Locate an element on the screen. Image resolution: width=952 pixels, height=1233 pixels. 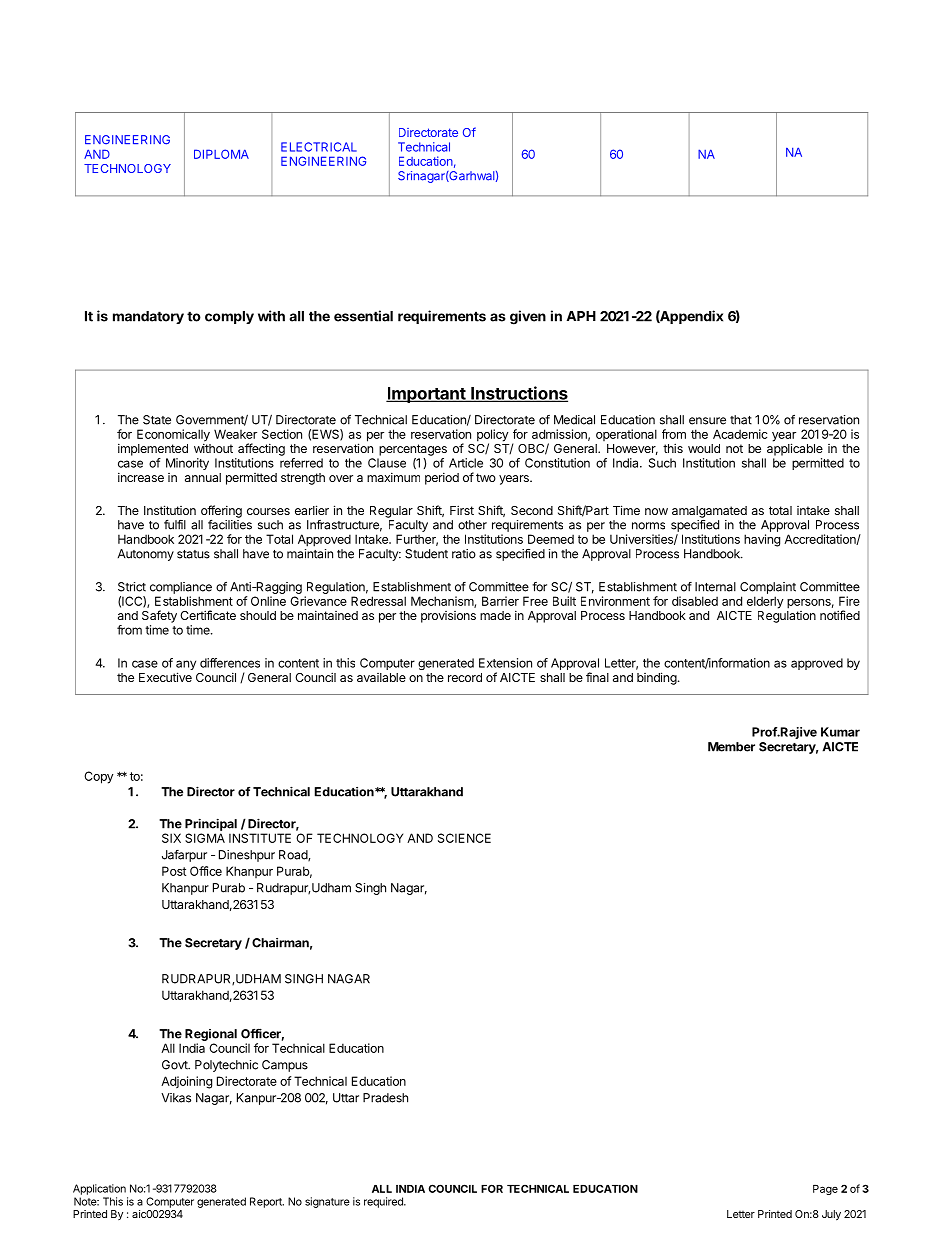
required is located at coordinates (384, 1202).
